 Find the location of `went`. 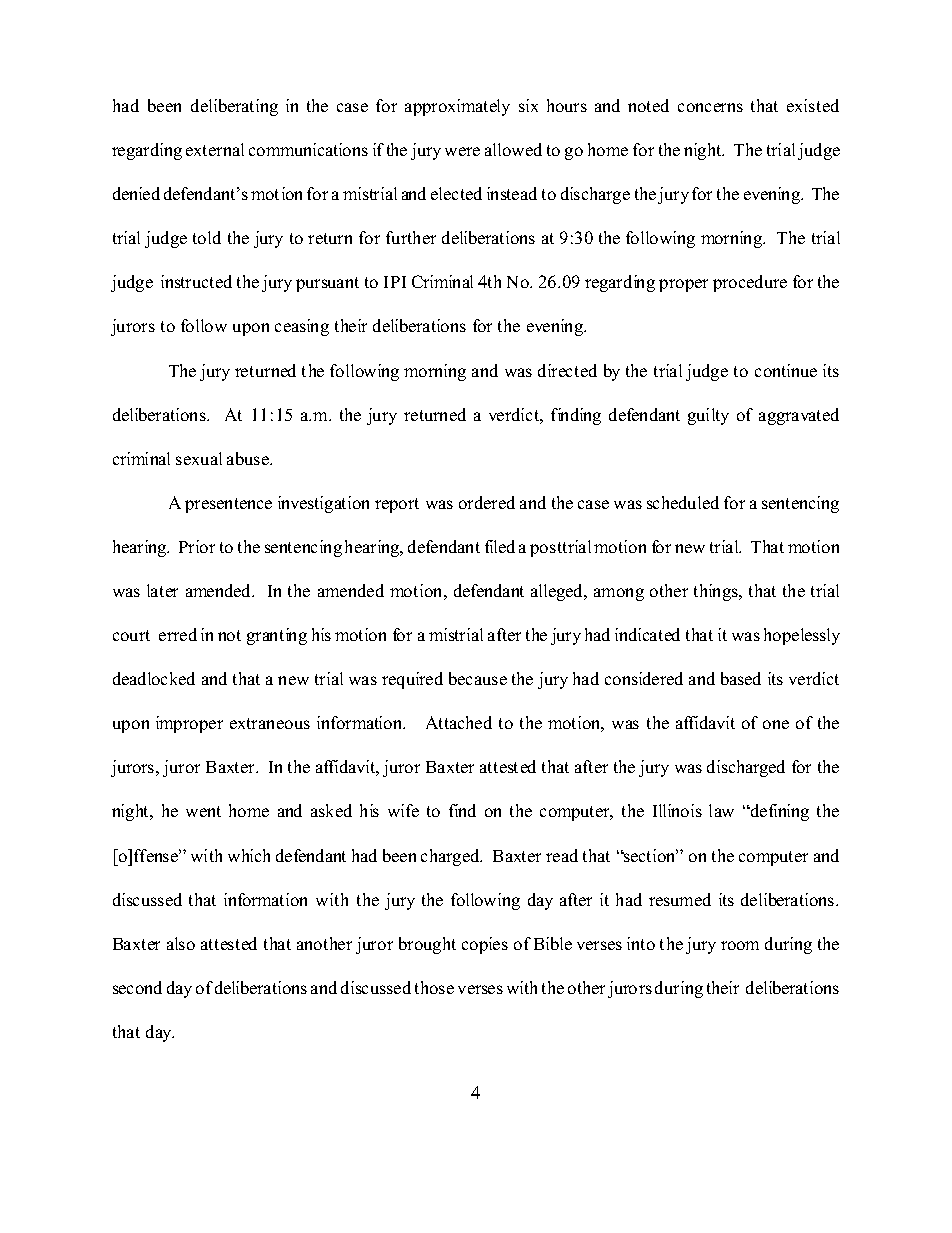

went is located at coordinates (203, 811).
